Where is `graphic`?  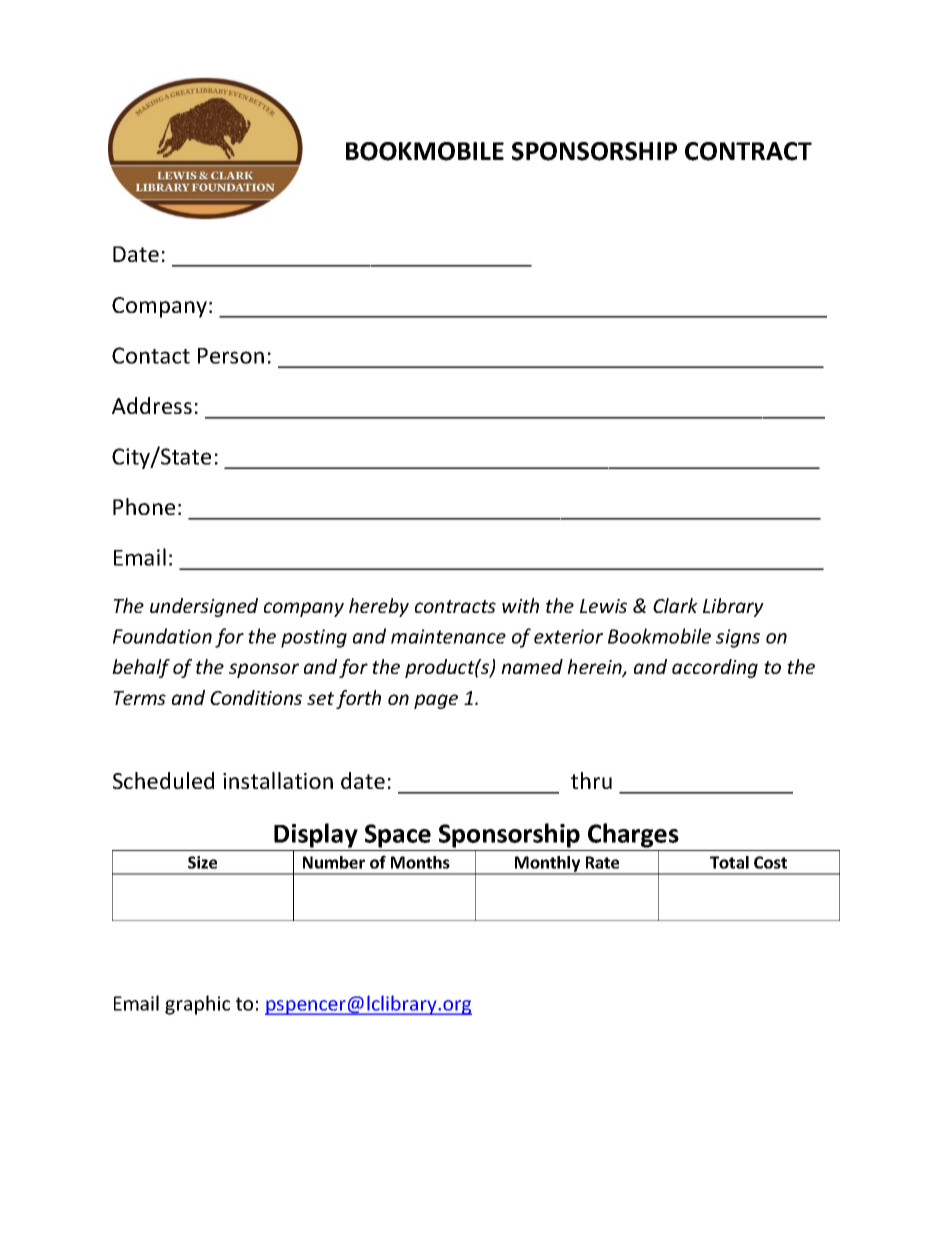
graphic is located at coordinates (197, 1005).
